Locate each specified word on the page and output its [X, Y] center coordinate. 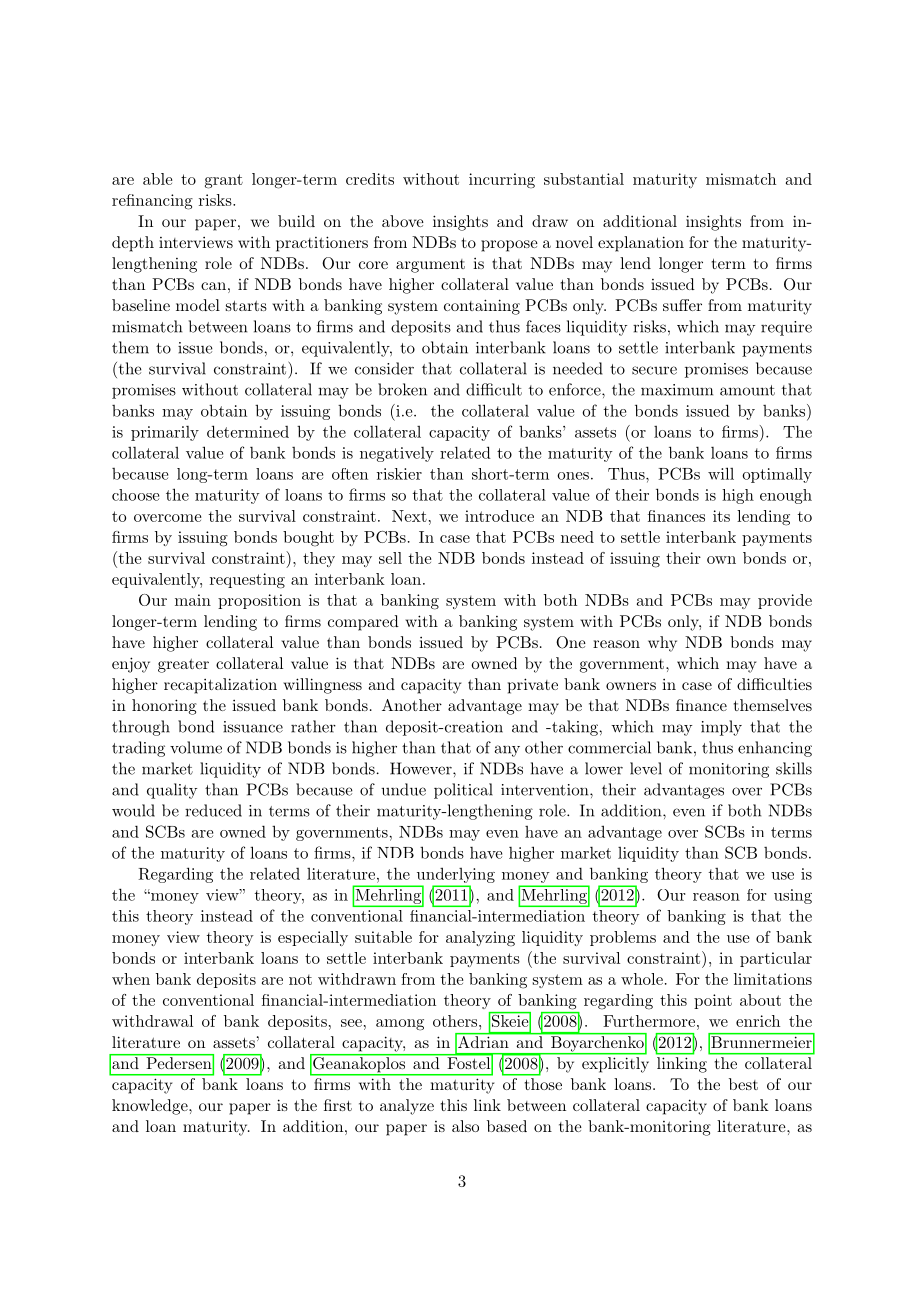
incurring [502, 181]
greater [183, 666]
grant [224, 181]
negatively [397, 454]
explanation [641, 244]
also [465, 1126]
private [533, 686]
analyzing [480, 939]
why [662, 644]
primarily [165, 433]
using [793, 896]
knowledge [151, 1107]
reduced [213, 810]
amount [747, 390]
